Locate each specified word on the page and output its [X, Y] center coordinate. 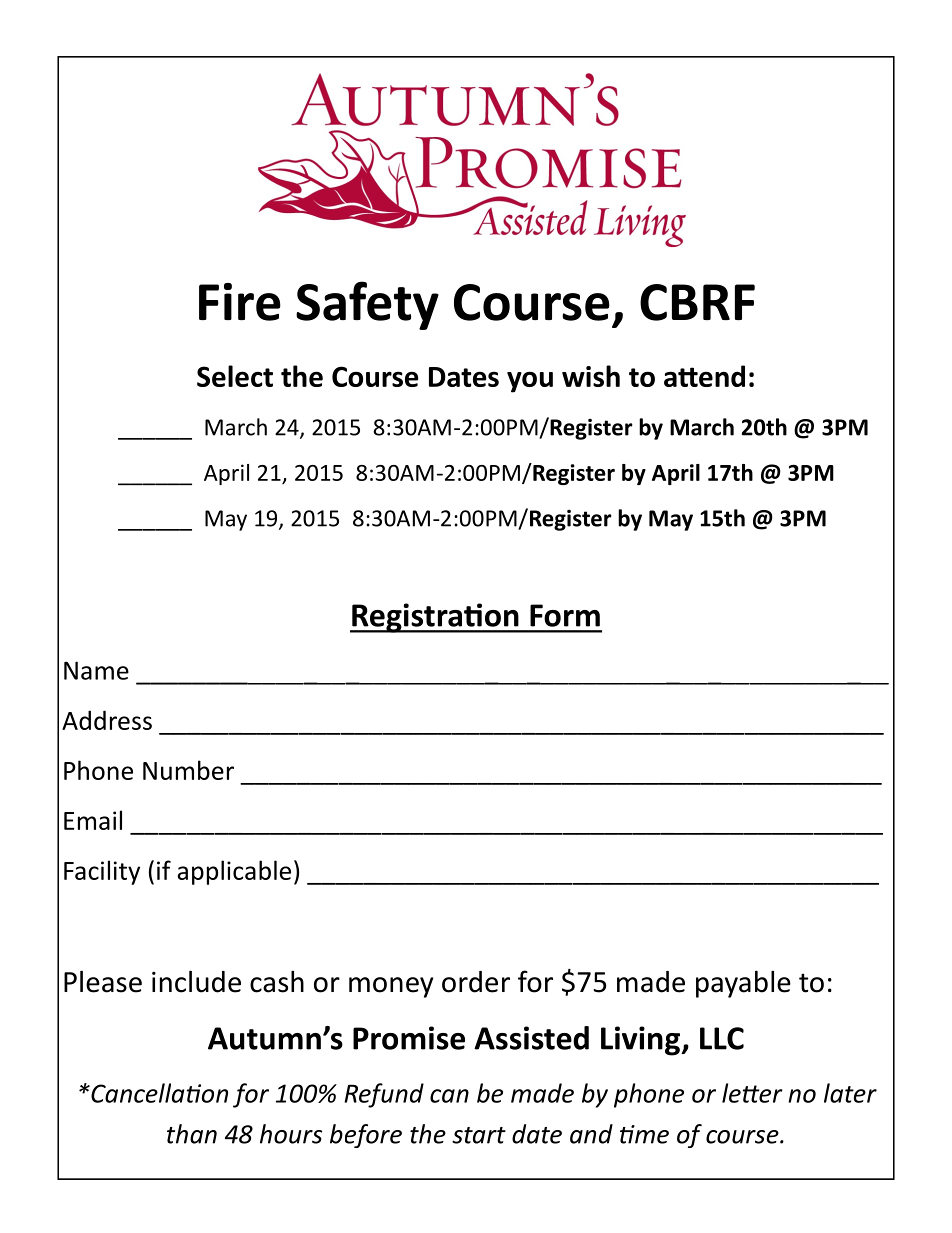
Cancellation [158, 1093]
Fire [240, 302]
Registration [435, 618]
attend [704, 376]
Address [107, 720]
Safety [367, 305]
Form [565, 615]
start [479, 1135]
